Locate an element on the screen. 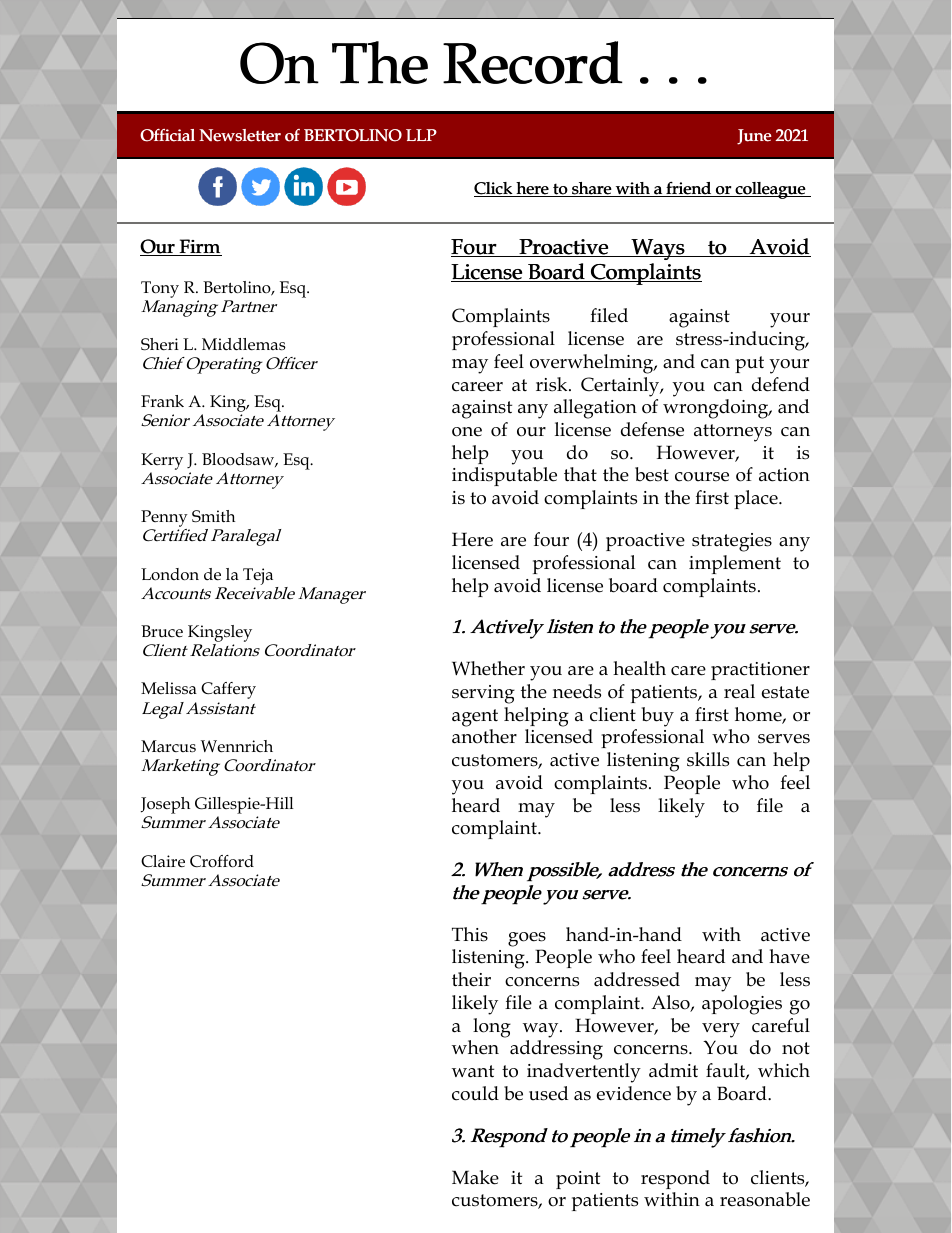 The height and width of the screenshot is (1233, 952). could is located at coordinates (475, 1093).
